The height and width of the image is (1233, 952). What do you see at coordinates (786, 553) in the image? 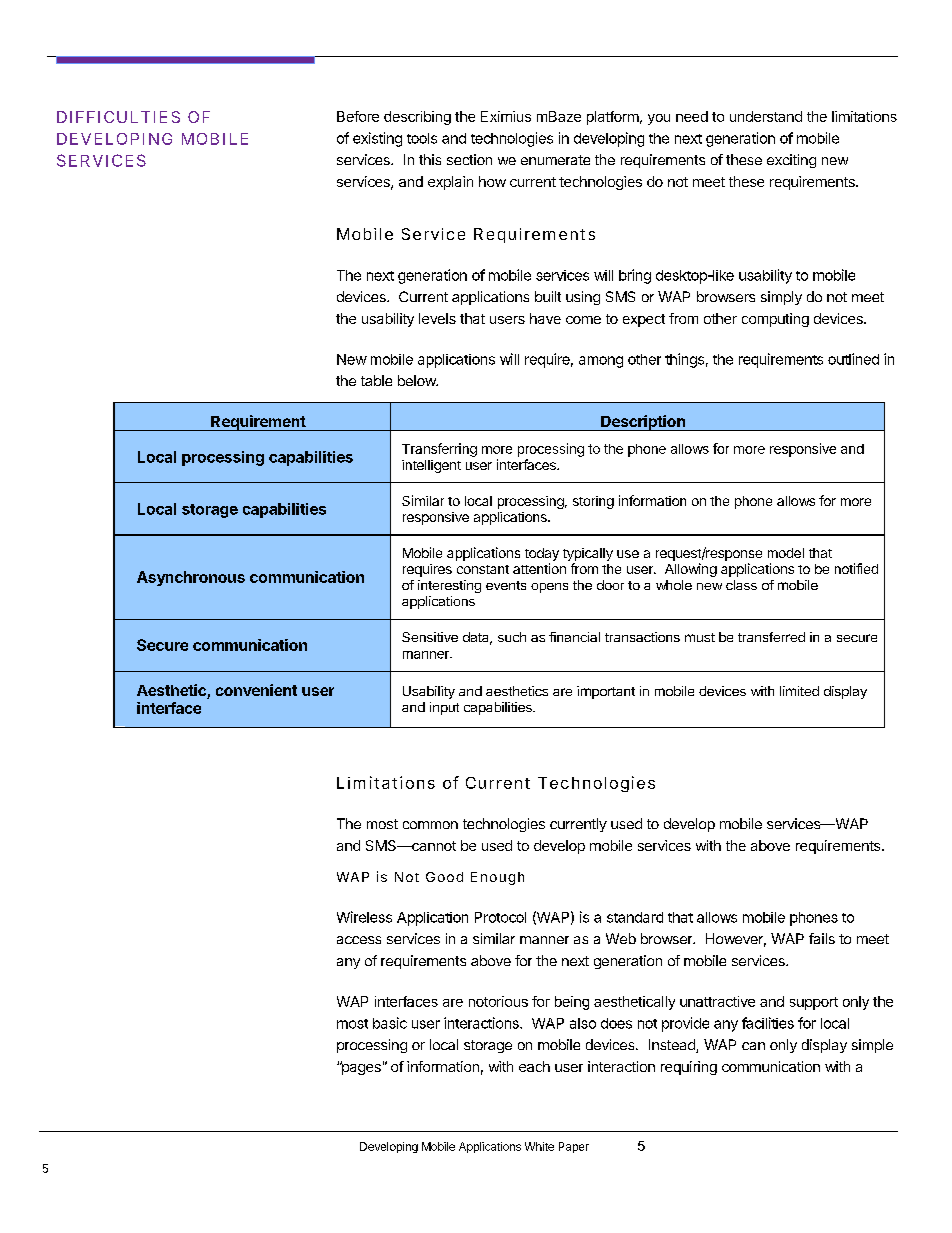
I see `model` at bounding box center [786, 553].
